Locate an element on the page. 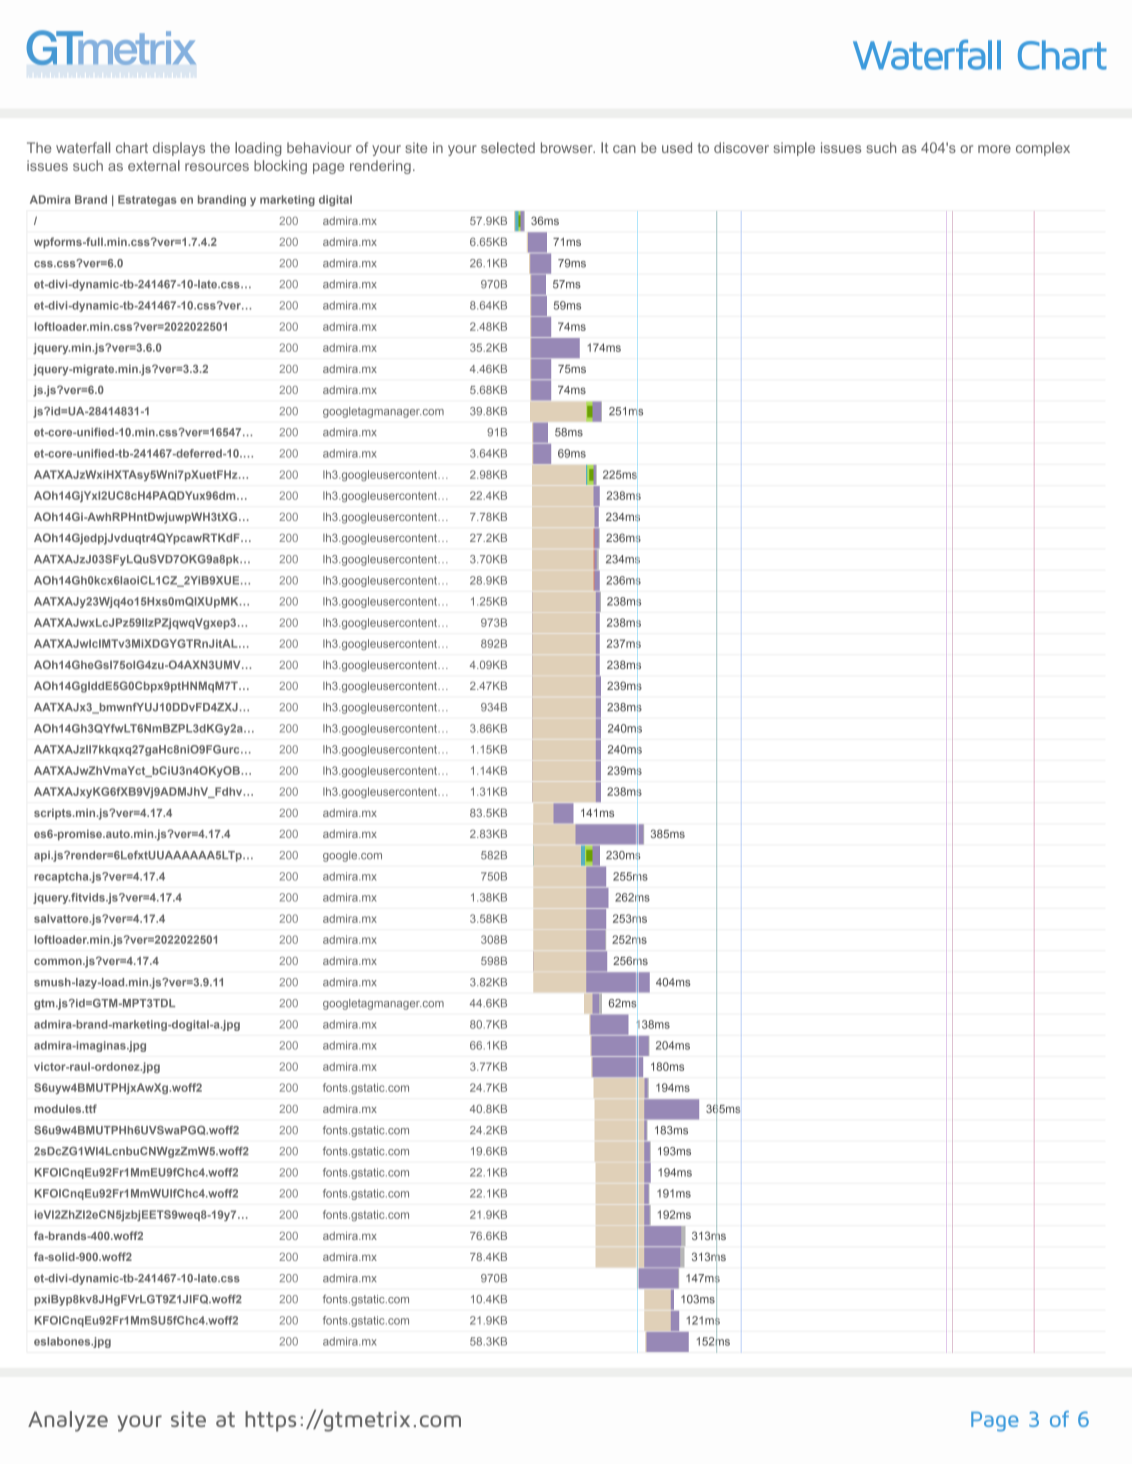 The height and width of the image is (1464, 1132). more is located at coordinates (994, 149).
